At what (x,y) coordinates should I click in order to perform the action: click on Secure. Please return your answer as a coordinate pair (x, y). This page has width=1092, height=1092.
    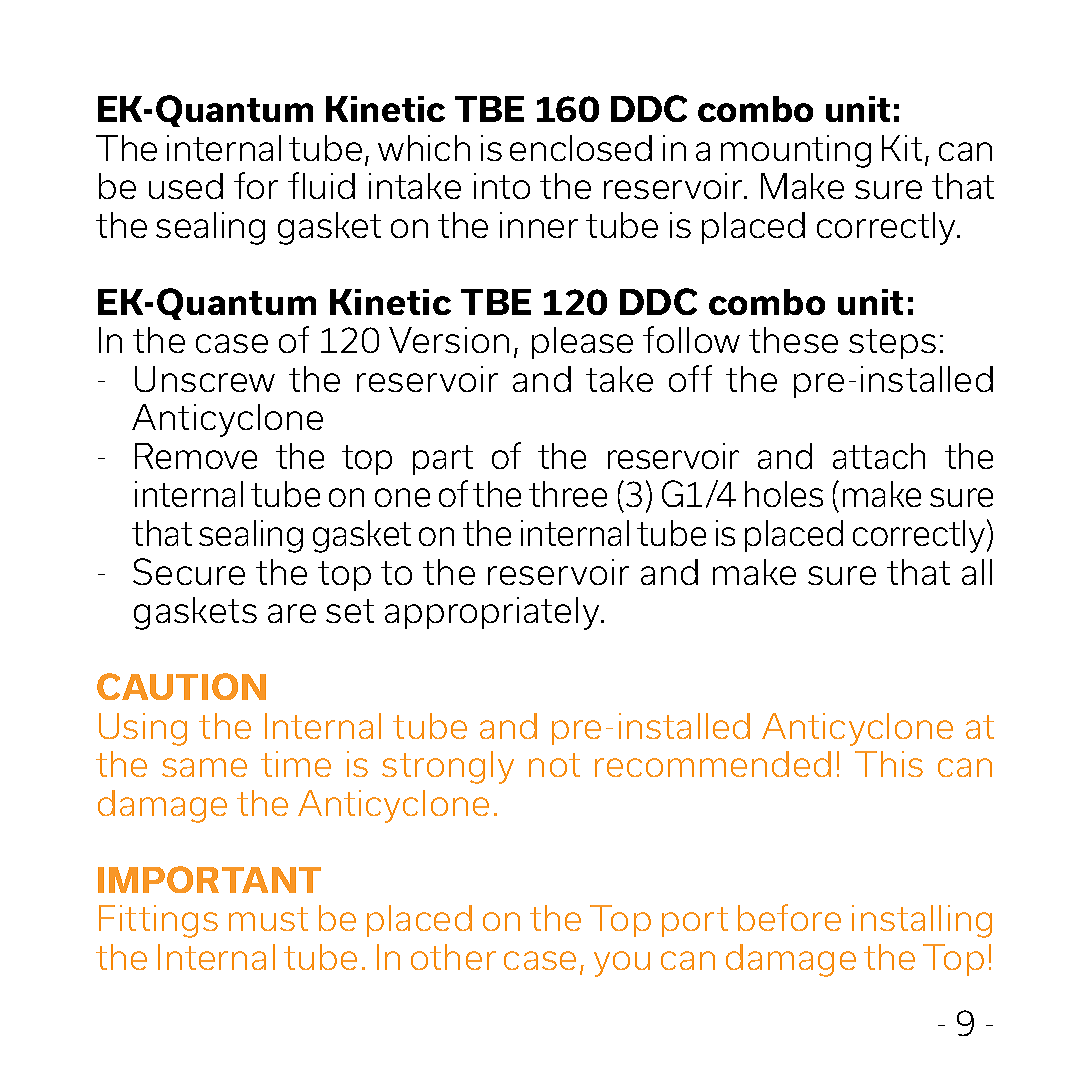
    Looking at the image, I should click on (189, 571).
